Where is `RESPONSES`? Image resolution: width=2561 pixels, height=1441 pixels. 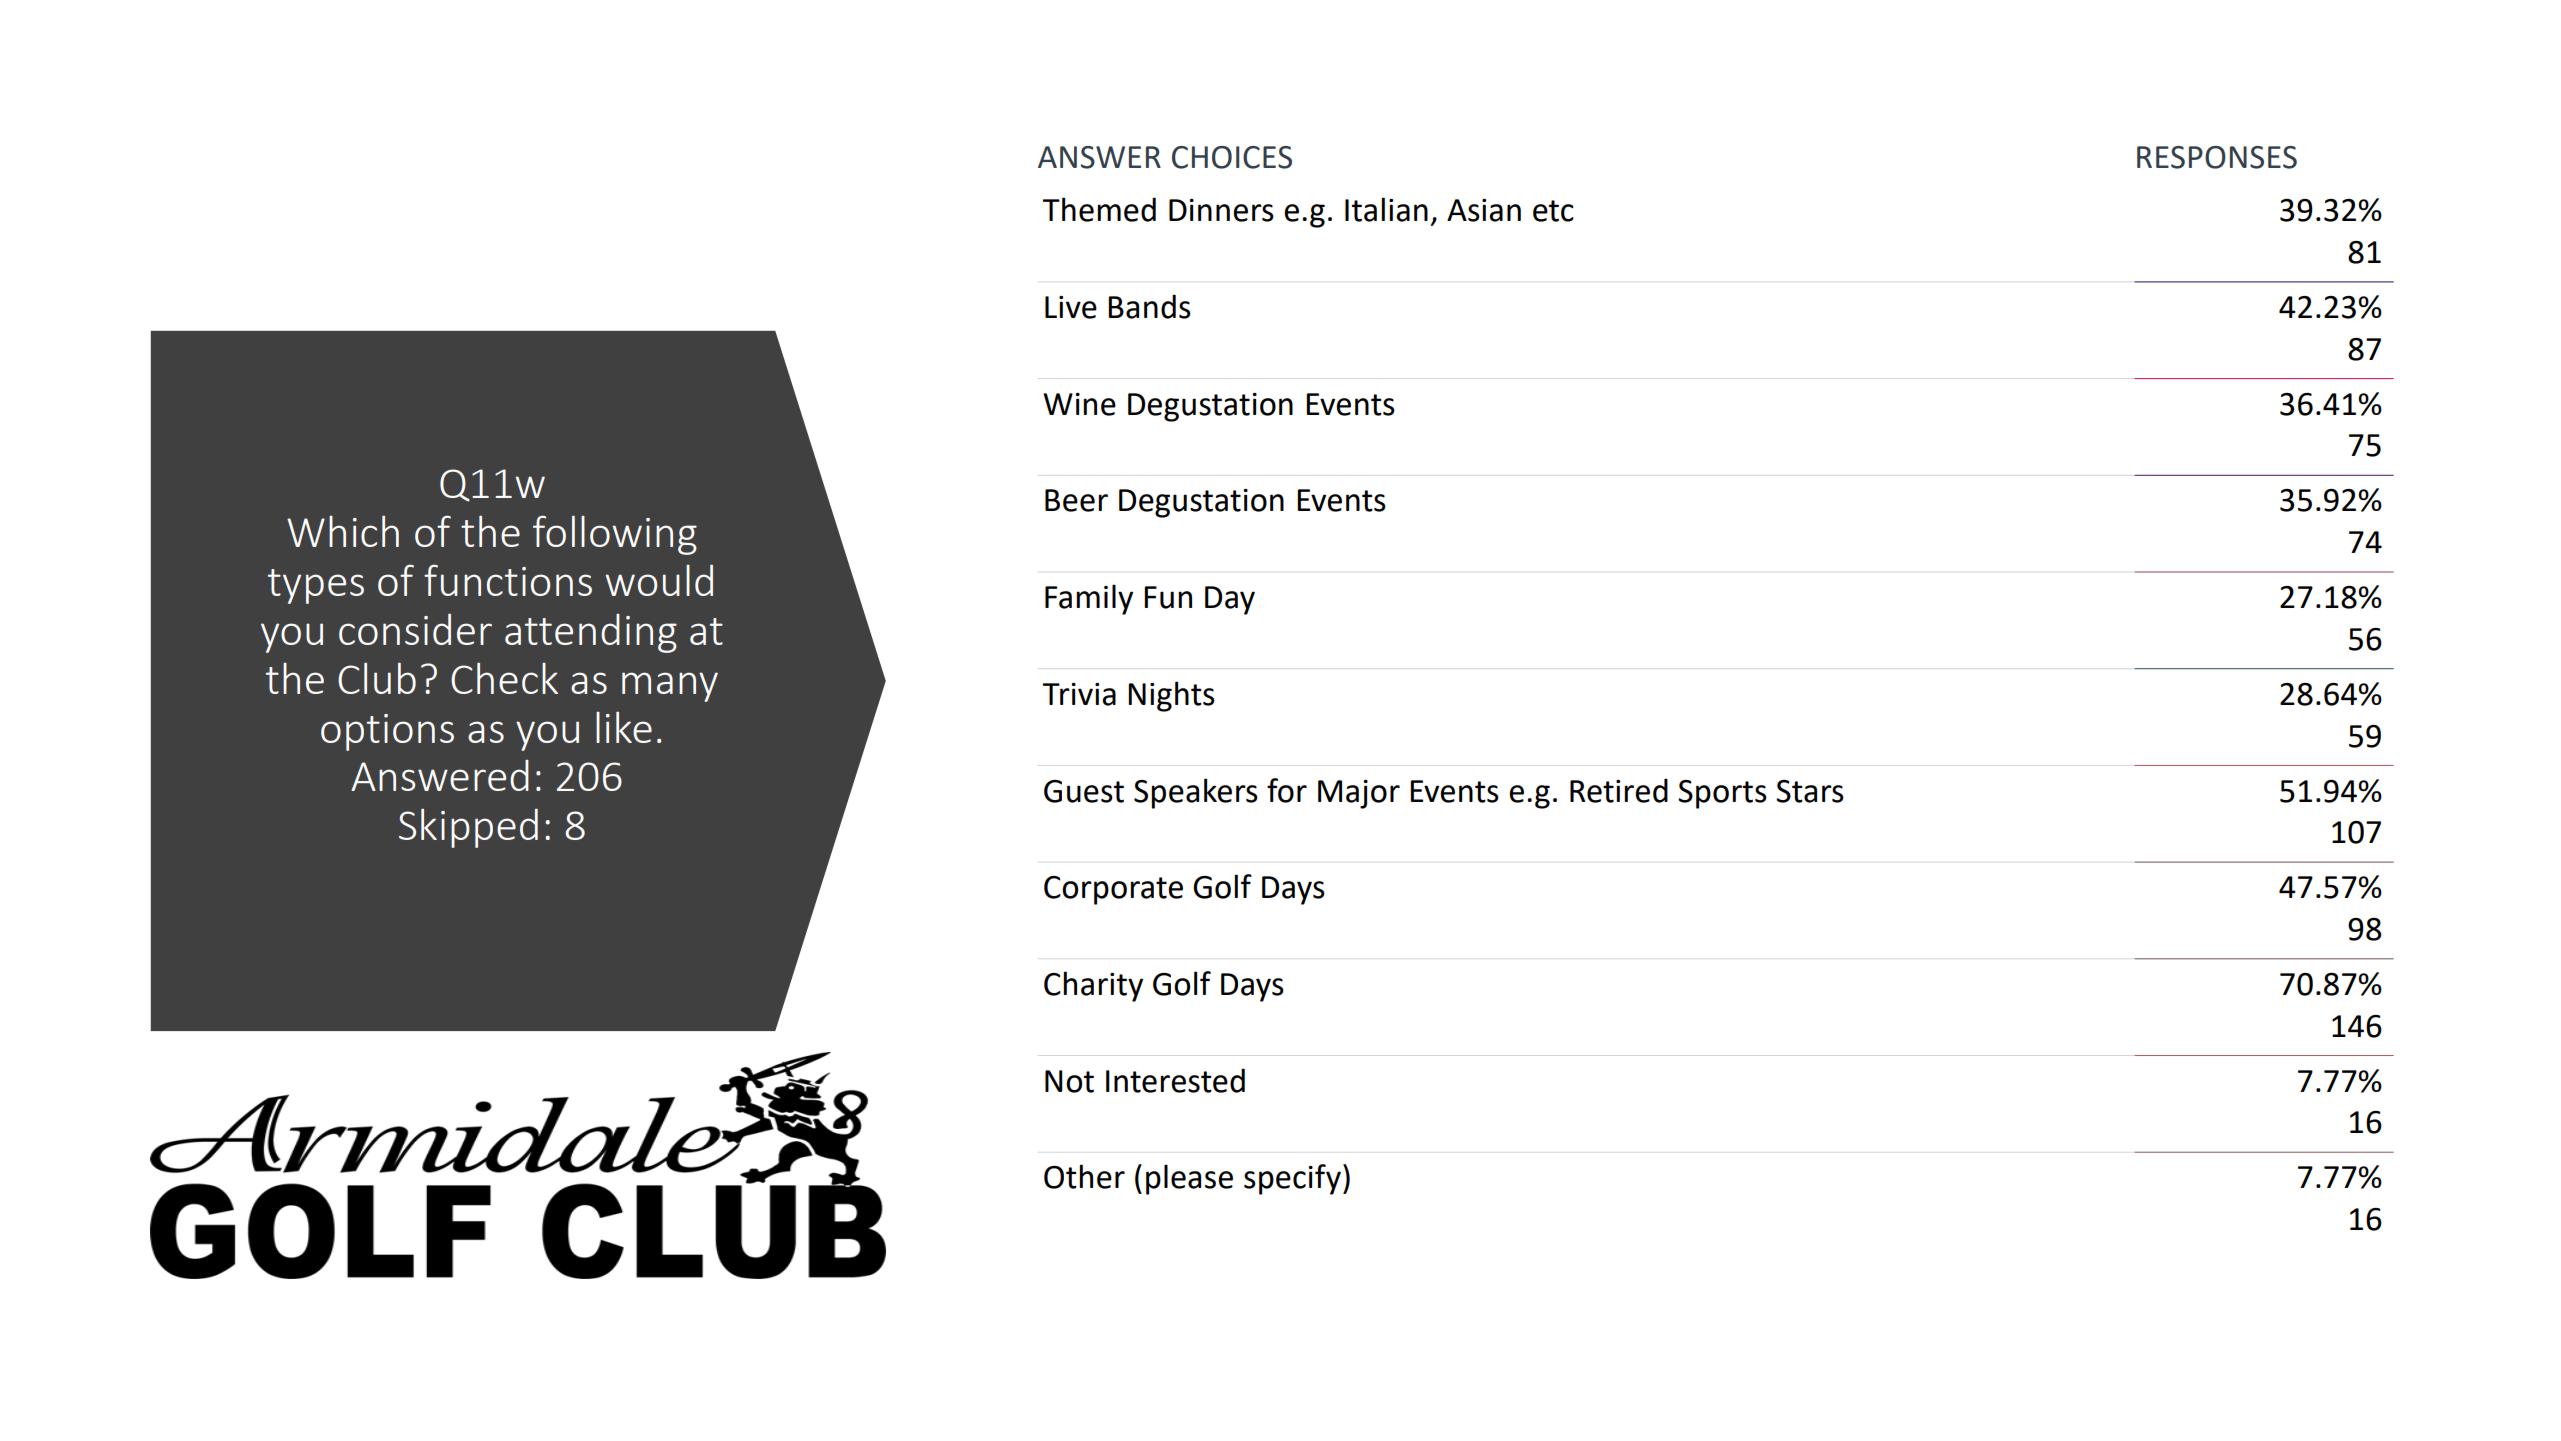 RESPONSES is located at coordinates (2217, 157).
